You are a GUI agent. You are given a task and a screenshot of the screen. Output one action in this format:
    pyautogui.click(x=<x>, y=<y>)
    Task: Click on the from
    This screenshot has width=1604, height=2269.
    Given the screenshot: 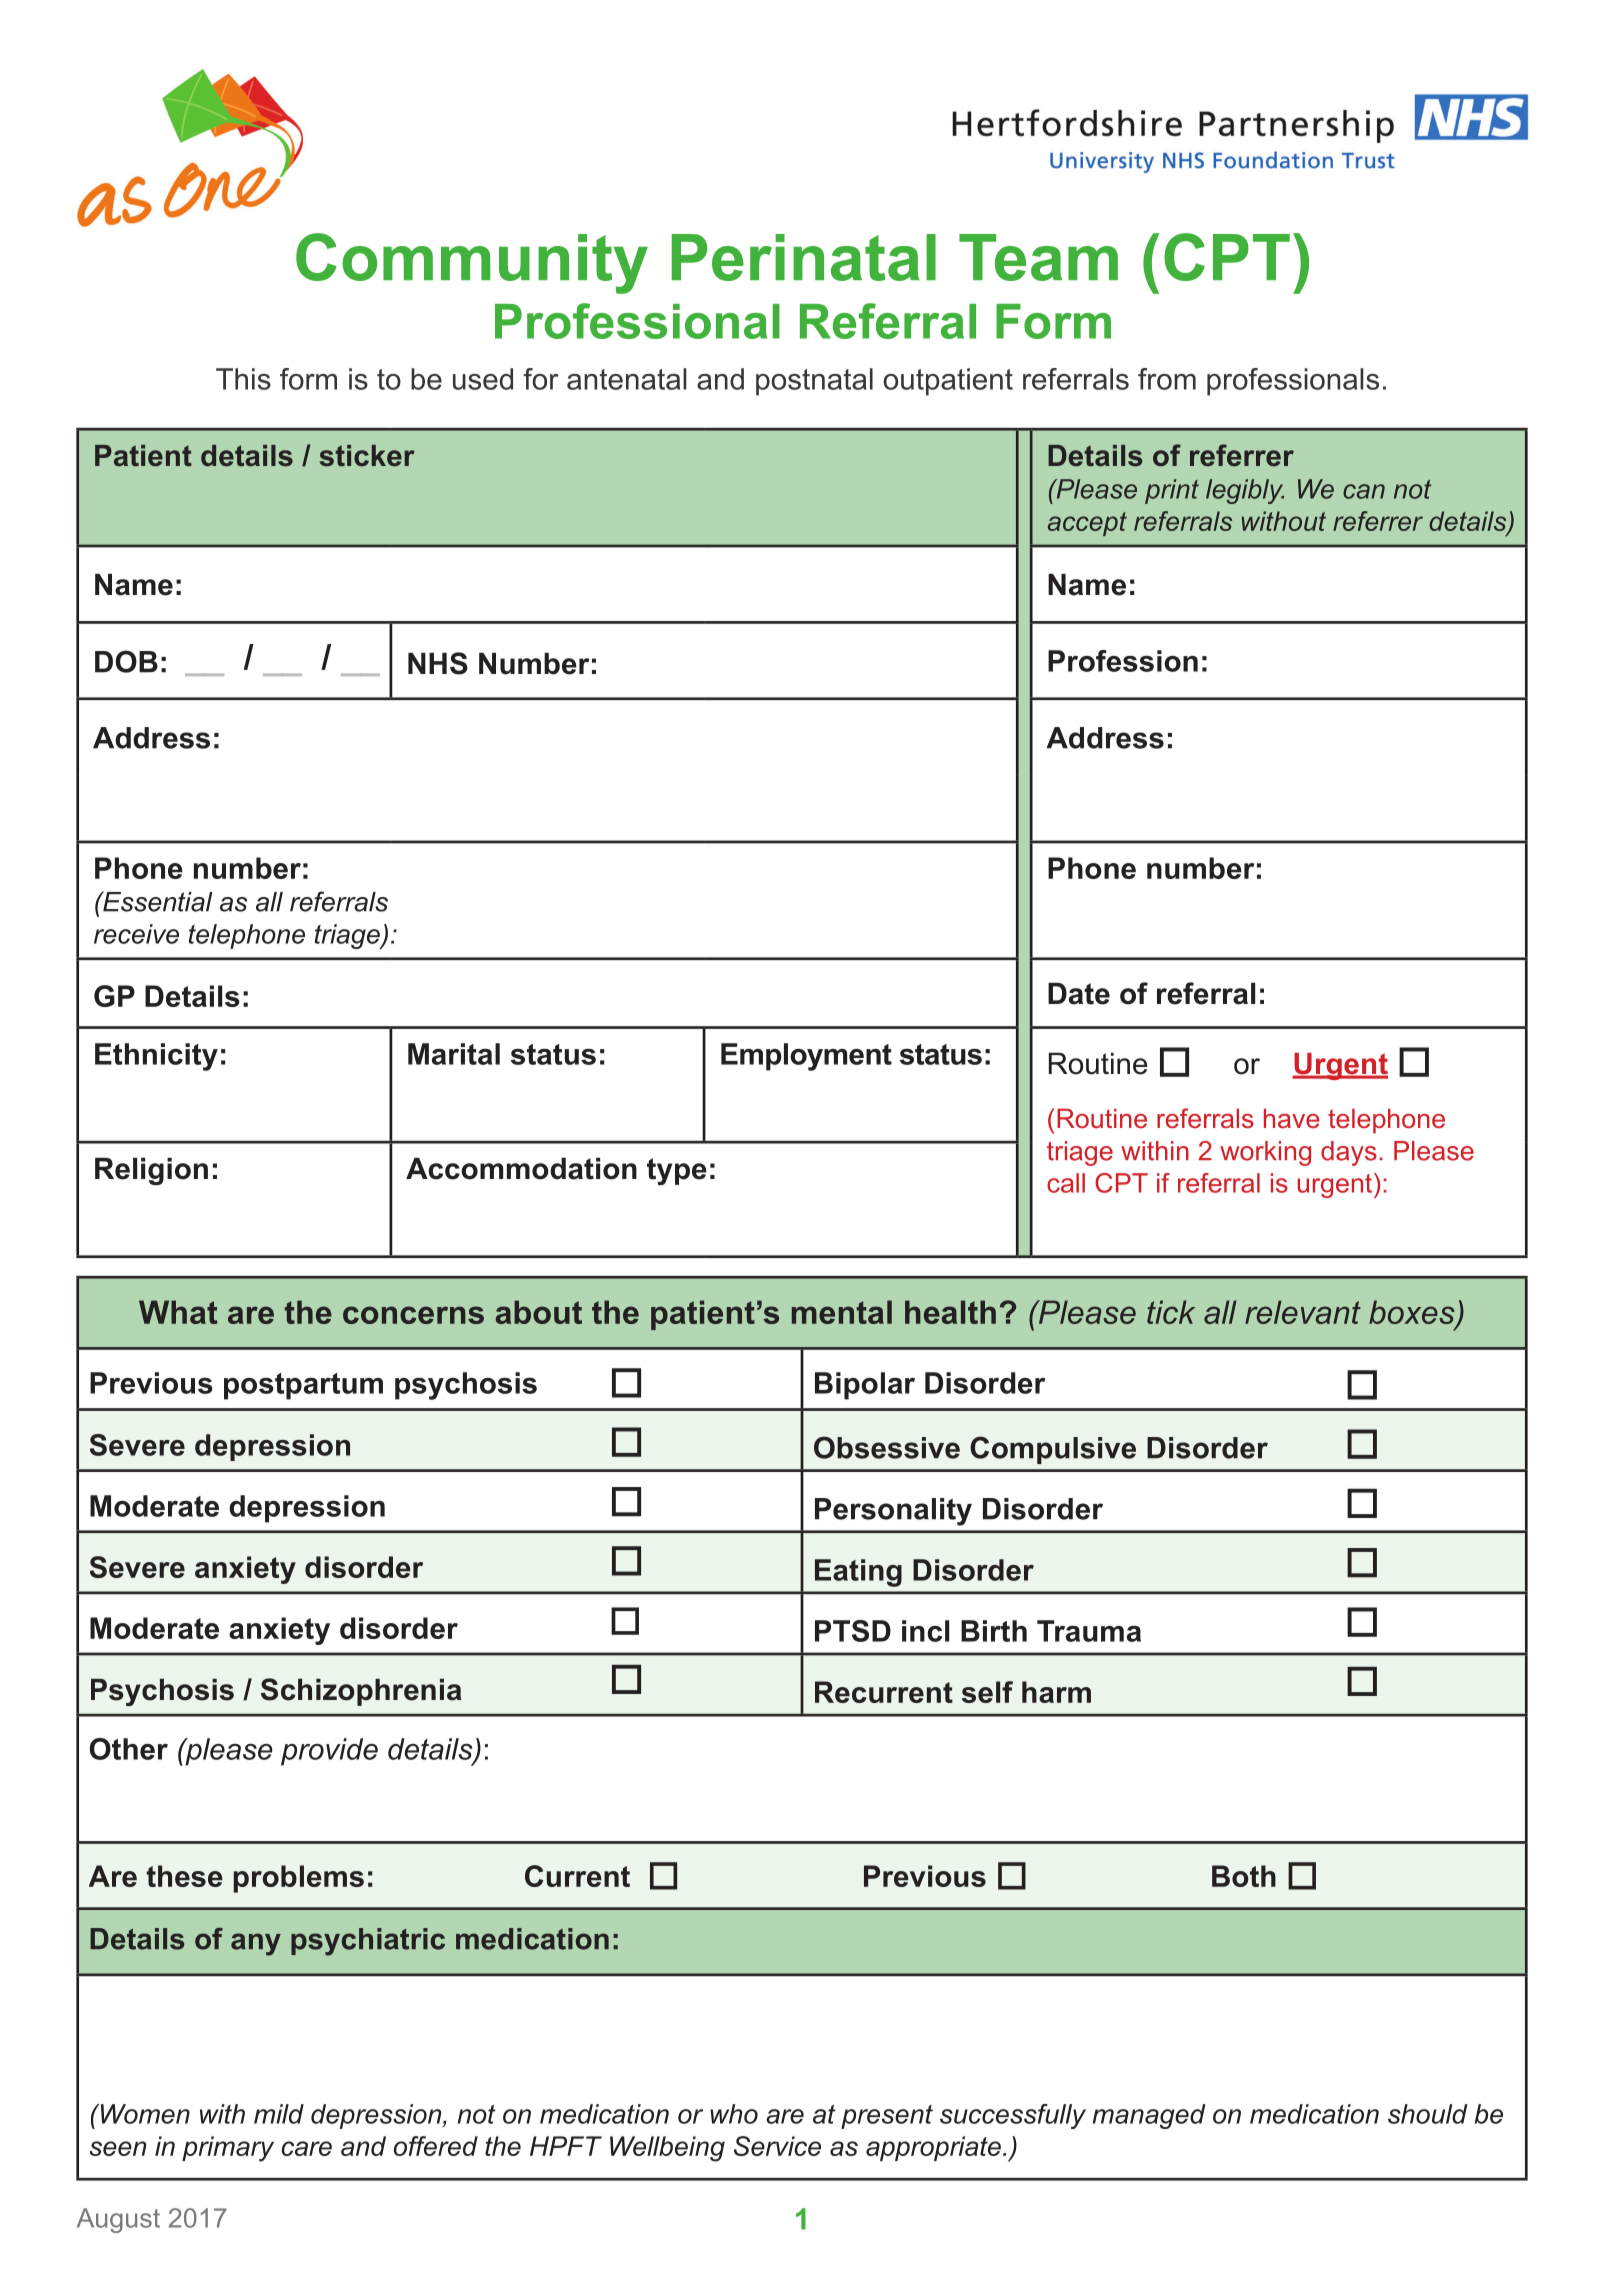 What is the action you would take?
    pyautogui.click(x=1167, y=379)
